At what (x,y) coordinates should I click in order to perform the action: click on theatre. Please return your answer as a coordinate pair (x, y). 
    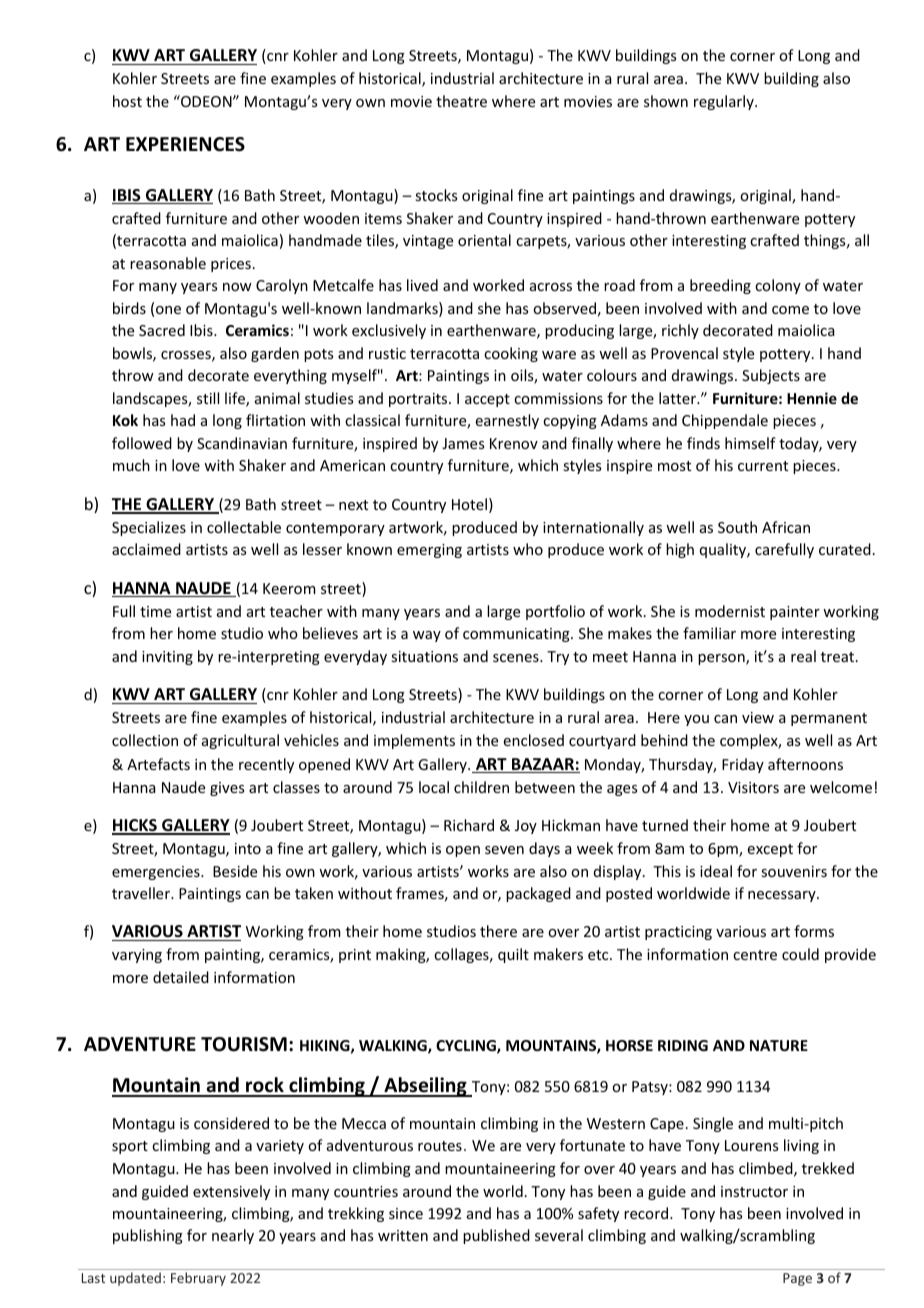
    Looking at the image, I should click on (461, 101).
